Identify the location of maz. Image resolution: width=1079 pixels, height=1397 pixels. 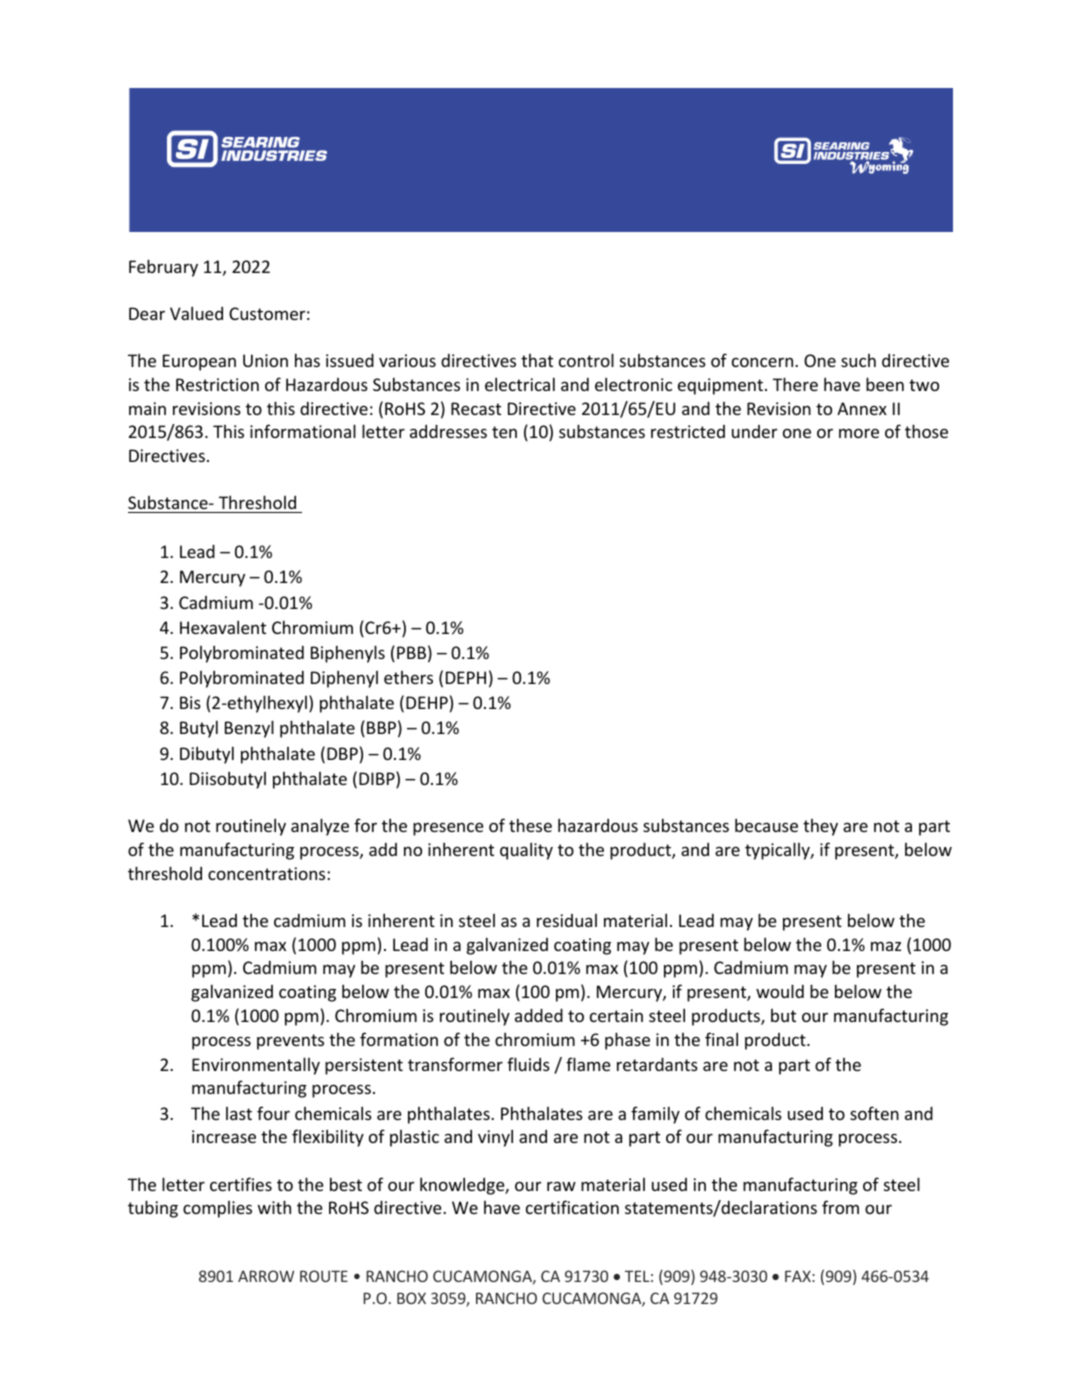
(886, 946).
